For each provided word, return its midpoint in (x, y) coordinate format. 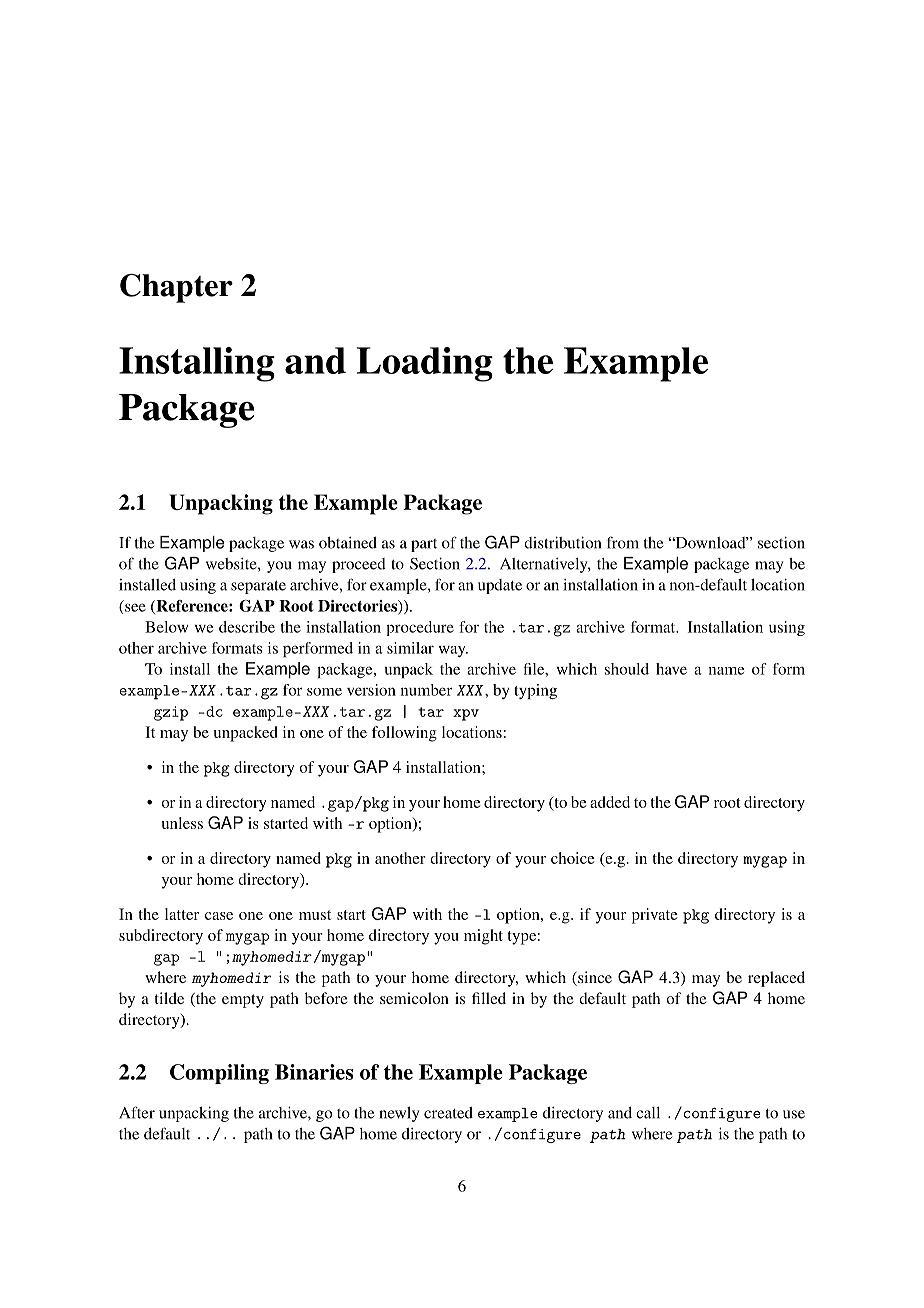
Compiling (219, 1074)
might (483, 937)
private (655, 916)
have (671, 669)
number (426, 690)
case (219, 916)
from (623, 542)
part (424, 545)
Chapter (176, 288)
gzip (171, 713)
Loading (425, 364)
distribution (562, 542)
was (301, 544)
